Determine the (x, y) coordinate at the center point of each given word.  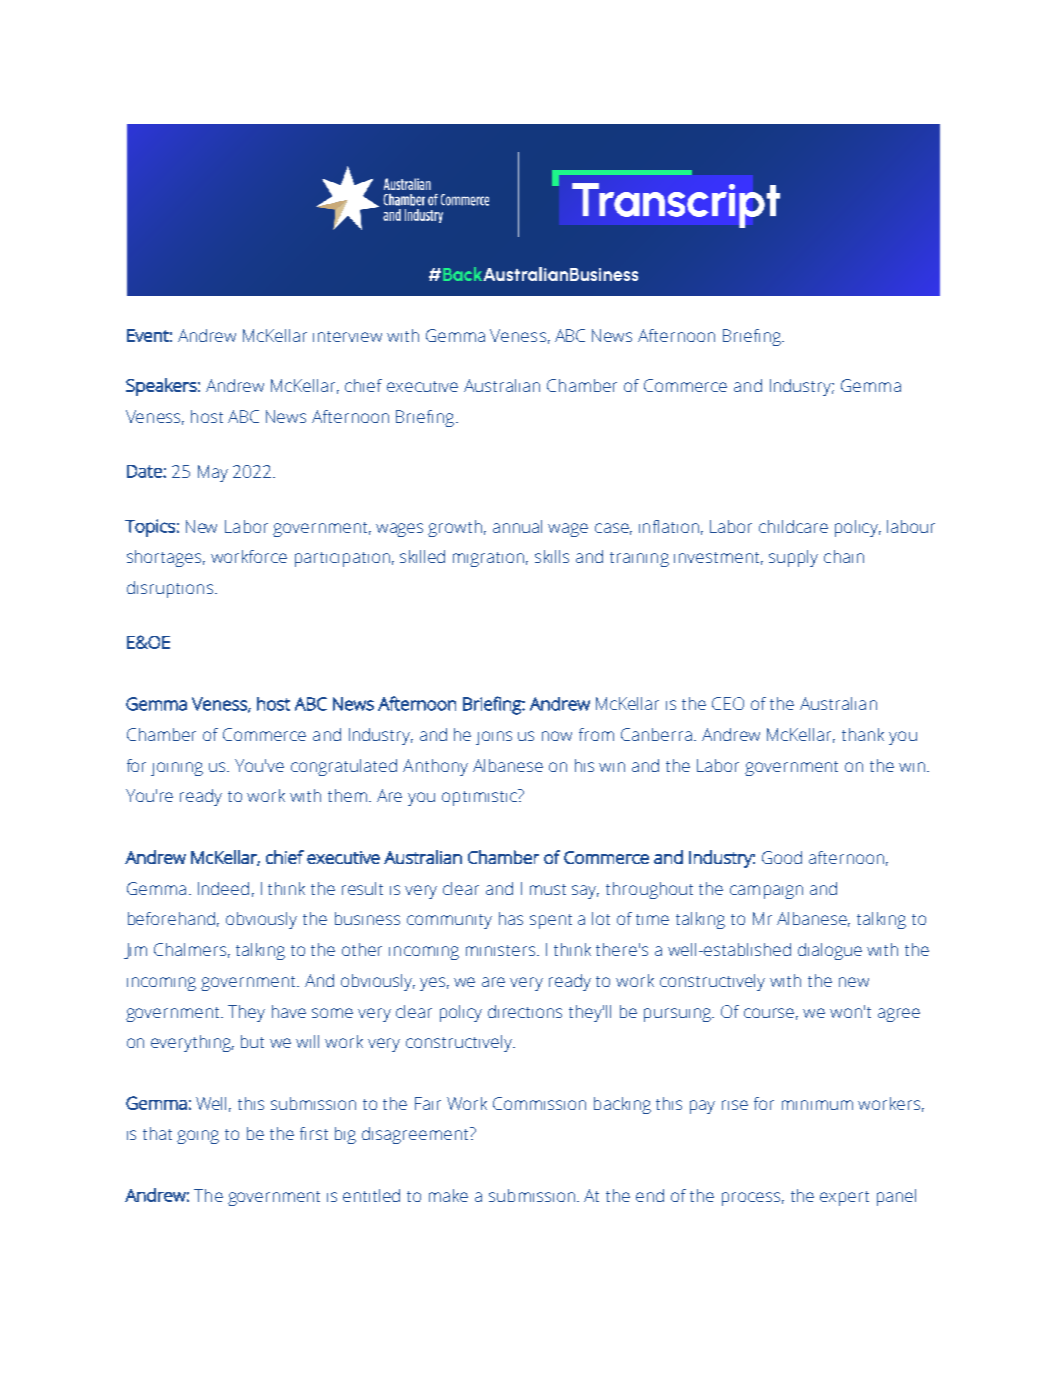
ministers (500, 950)
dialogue (830, 951)
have (289, 1011)
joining (177, 769)
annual (517, 526)
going (198, 1137)
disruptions (170, 589)
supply (793, 558)
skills (552, 556)
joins (494, 738)
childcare (793, 526)
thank (863, 734)
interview (347, 336)
